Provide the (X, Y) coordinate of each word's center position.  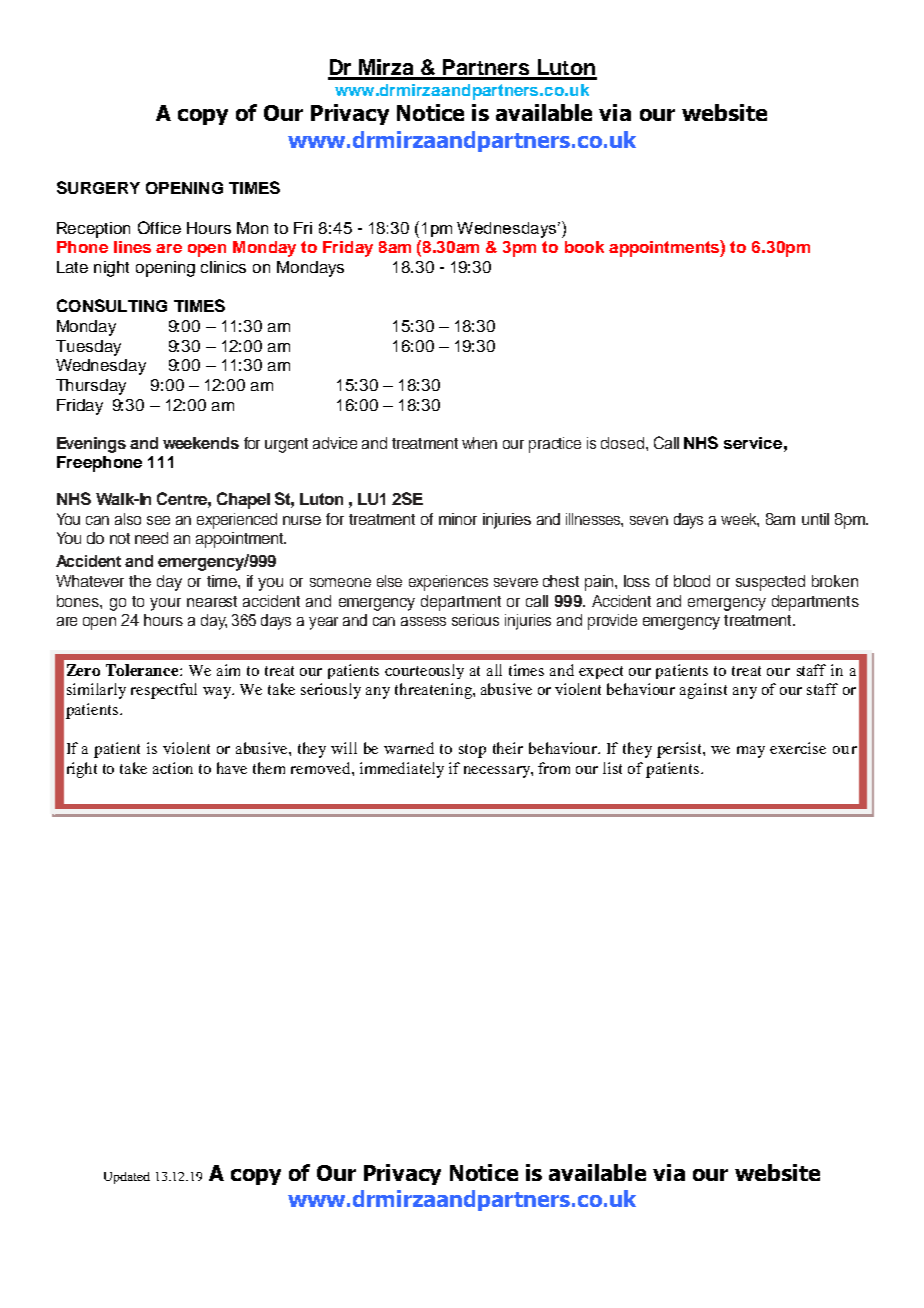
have (232, 768)
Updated (127, 1178)
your (165, 604)
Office (159, 227)
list (612, 768)
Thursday (91, 387)
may (751, 752)
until (815, 519)
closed (624, 443)
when (479, 443)
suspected (770, 583)
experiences (448, 583)
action (173, 768)
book (584, 247)
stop (472, 751)
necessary (498, 772)
